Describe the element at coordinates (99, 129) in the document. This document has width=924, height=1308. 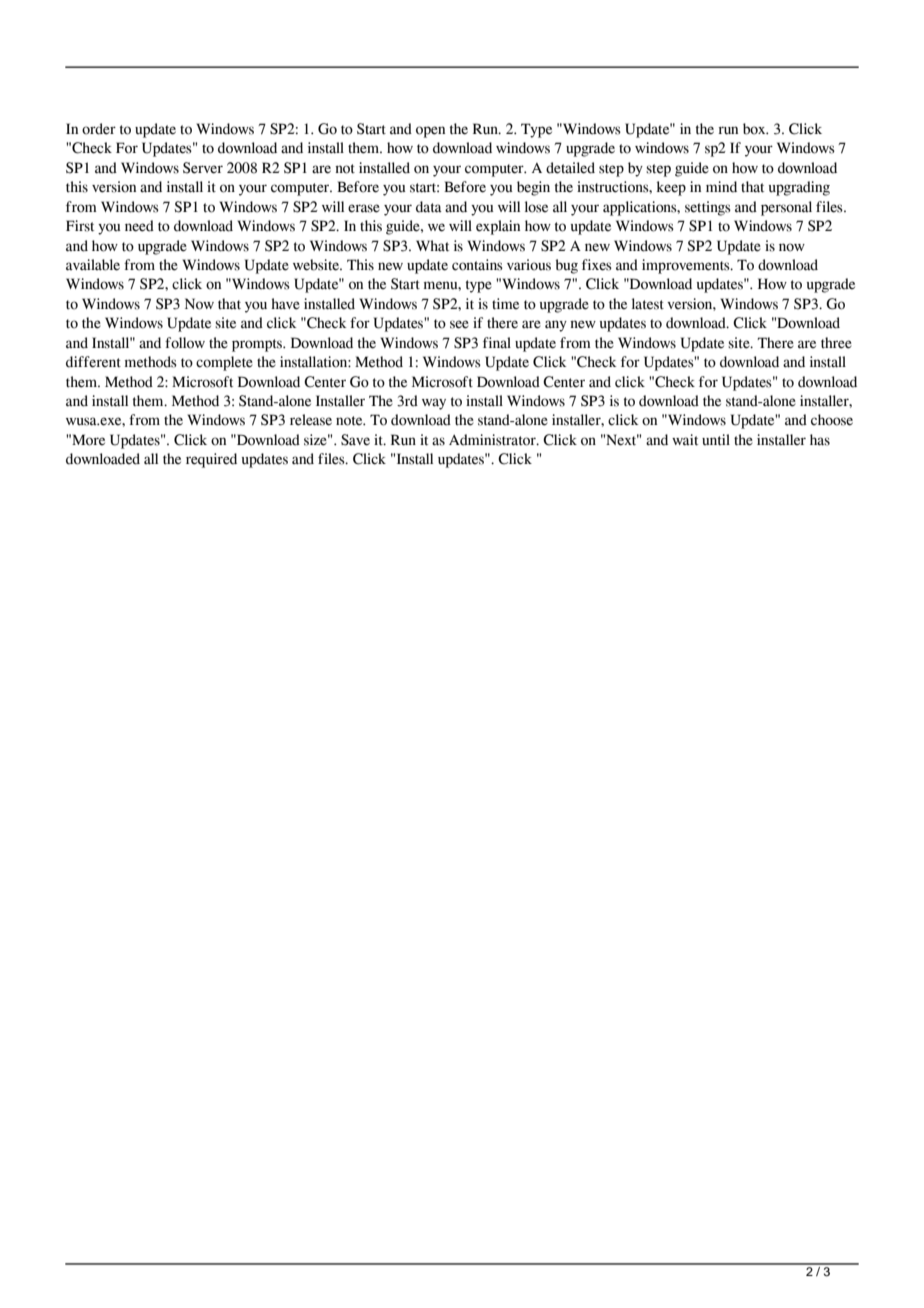
I see `order` at that location.
